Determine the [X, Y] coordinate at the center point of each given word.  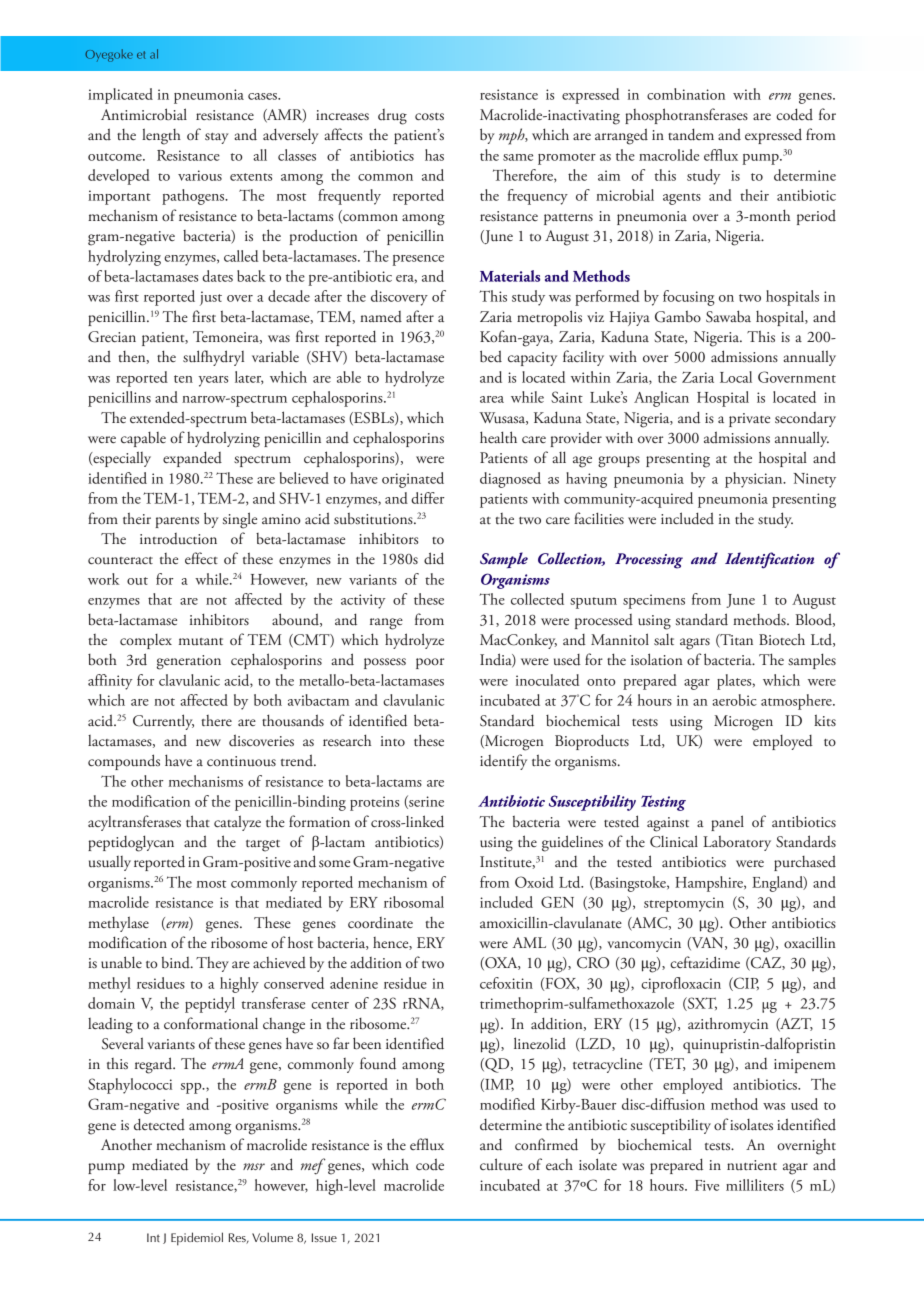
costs [429, 117]
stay [217, 138]
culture [501, 1164]
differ [427, 498]
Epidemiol [197, 1239]
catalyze [237, 823]
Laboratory [737, 843]
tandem [691, 134]
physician [755, 480]
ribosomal [414, 902]
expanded [192, 459]
